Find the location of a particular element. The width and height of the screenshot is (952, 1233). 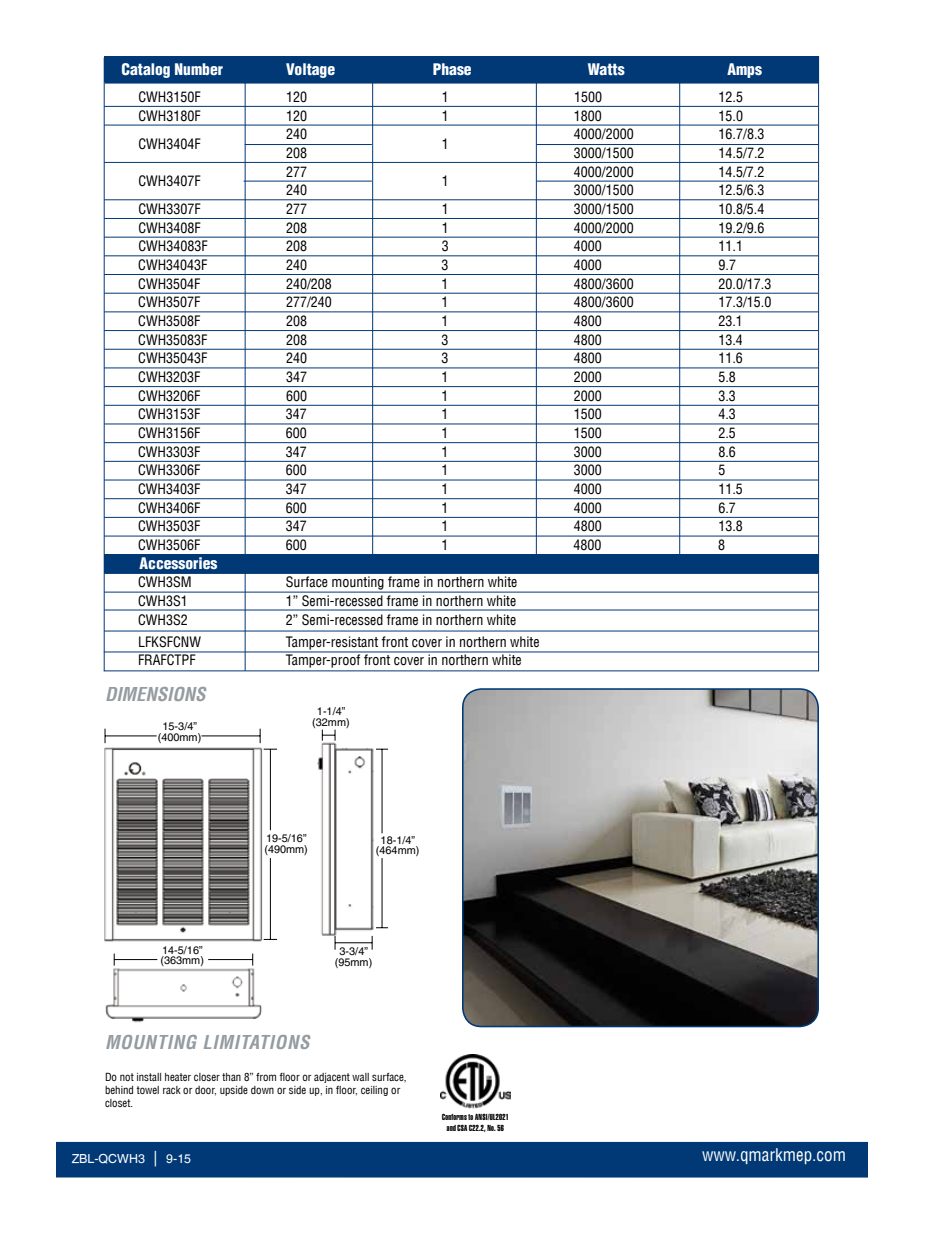

Number is located at coordinates (199, 69).
